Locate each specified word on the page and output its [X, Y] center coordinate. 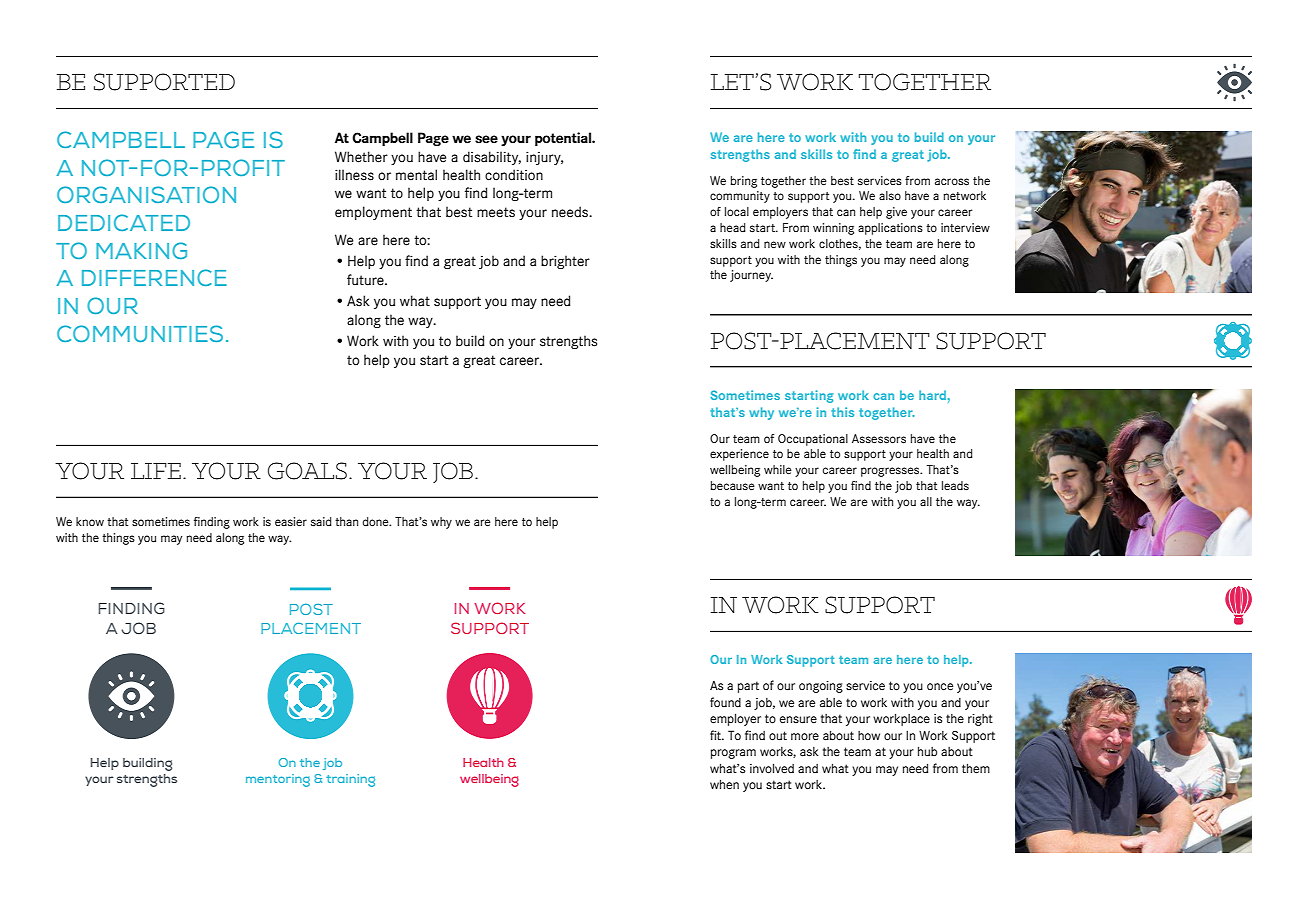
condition [514, 175]
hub [927, 751]
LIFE [156, 471]
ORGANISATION [146, 194]
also [890, 196]
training [350, 780]
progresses [891, 472]
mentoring [278, 780]
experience [739, 455]
